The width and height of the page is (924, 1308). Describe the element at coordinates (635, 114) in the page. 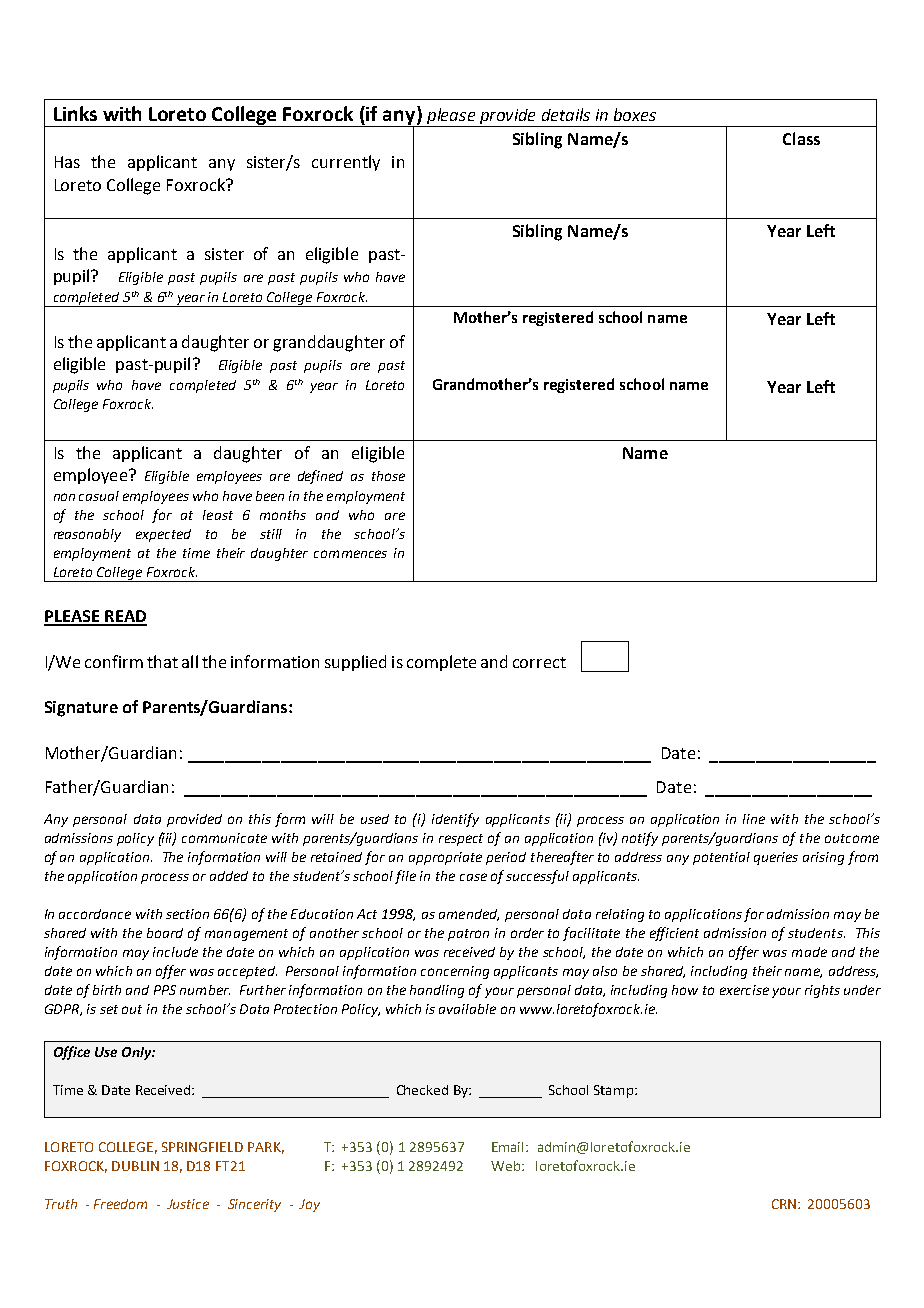

I see `boxes` at that location.
